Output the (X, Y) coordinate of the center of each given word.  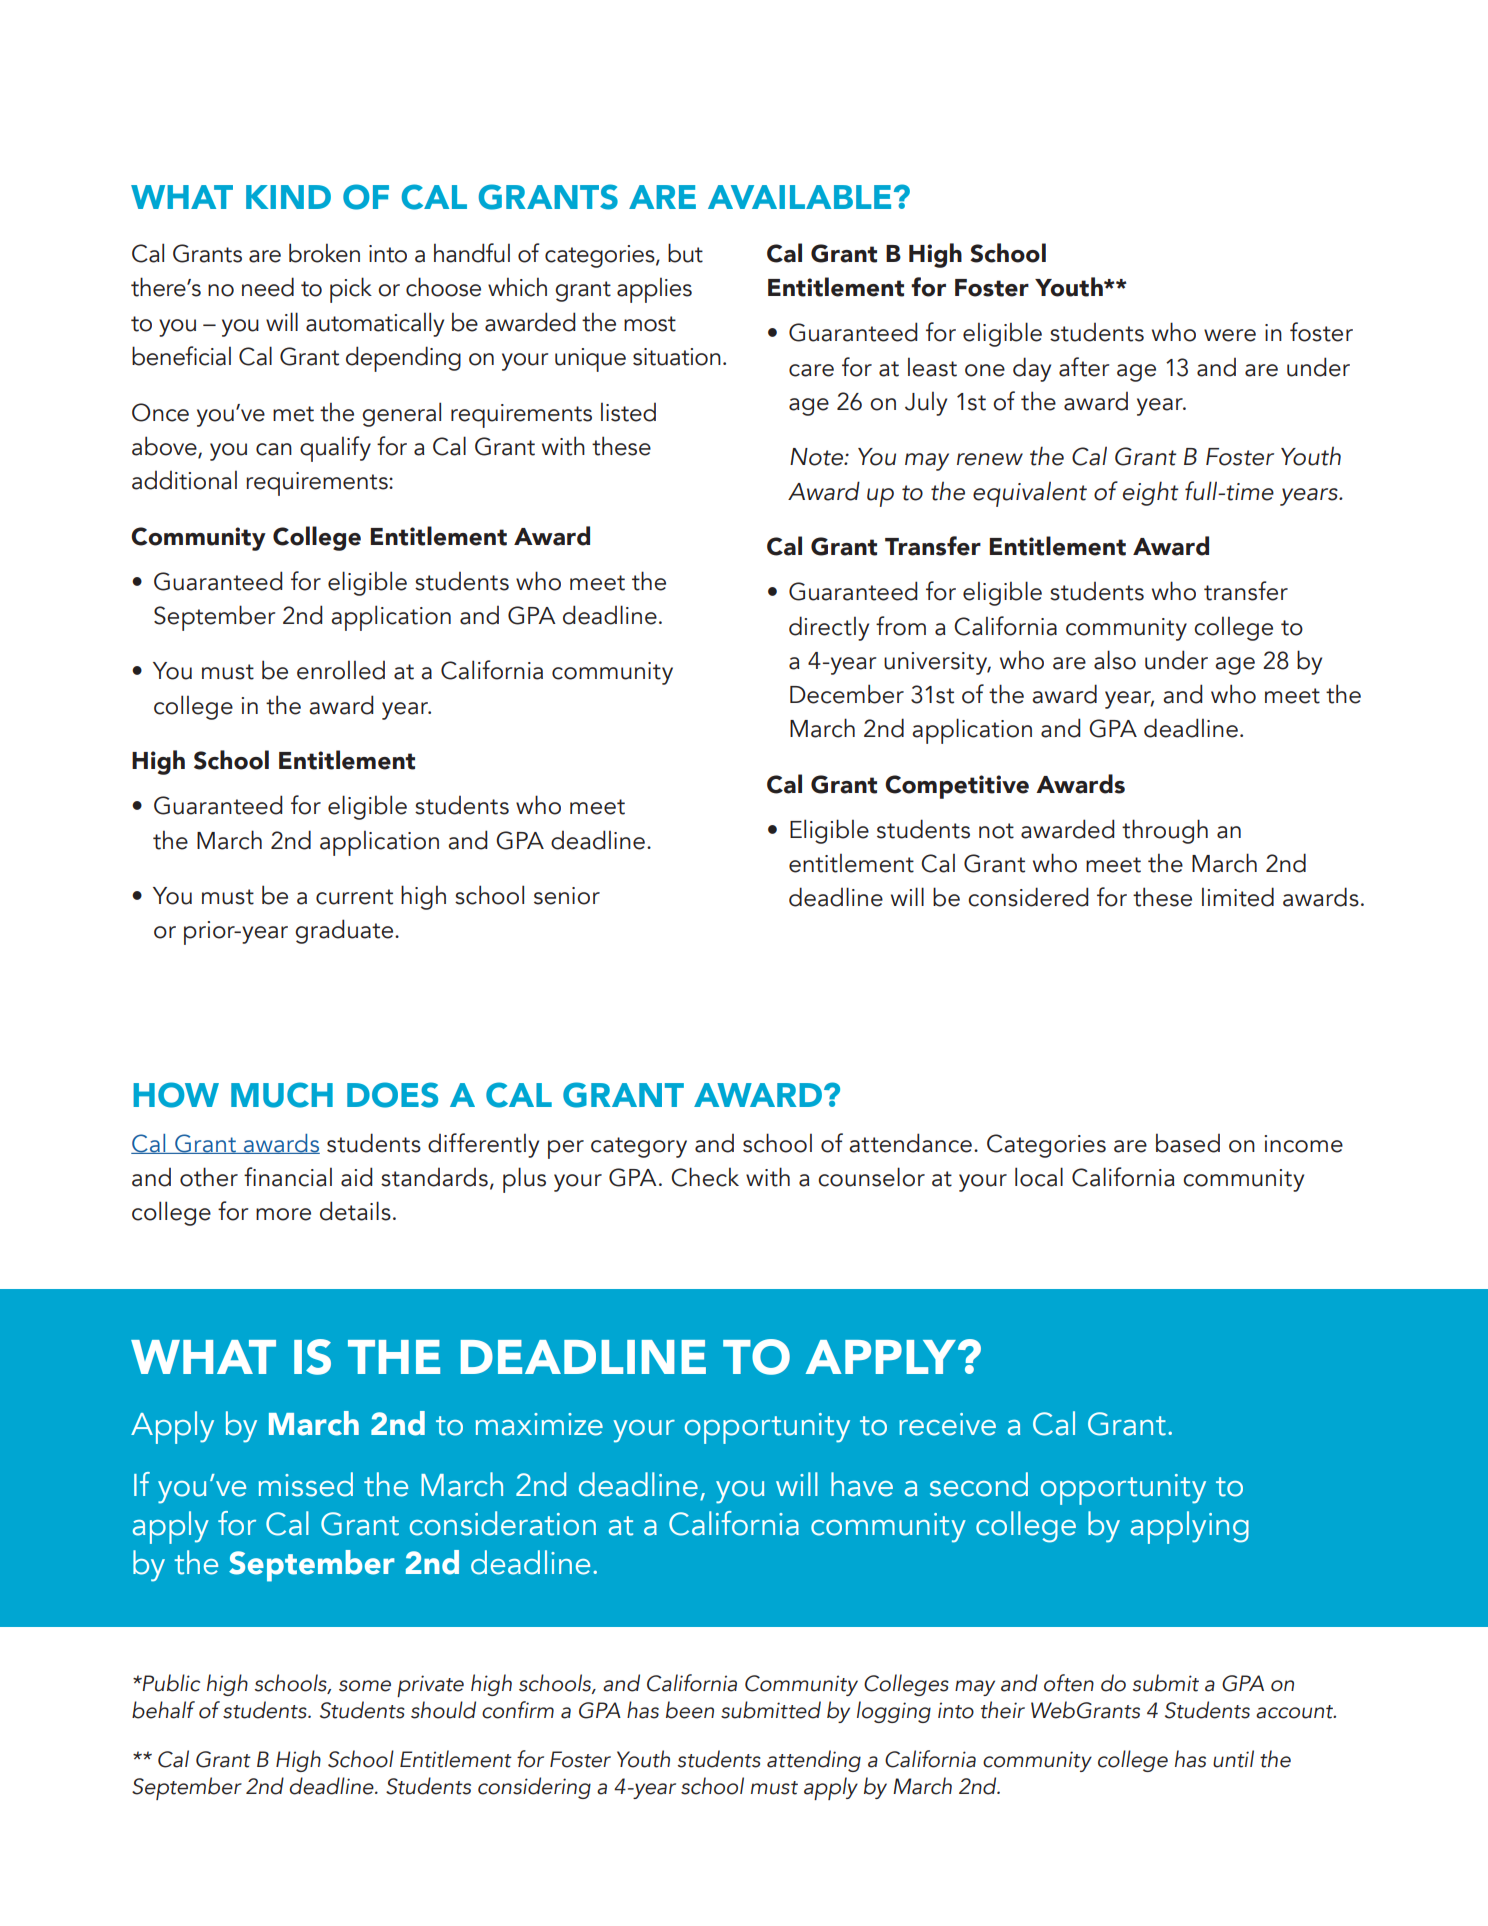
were (1230, 335)
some (365, 1686)
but (685, 253)
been (690, 1710)
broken (324, 253)
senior (567, 896)
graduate (345, 931)
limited (1238, 897)
